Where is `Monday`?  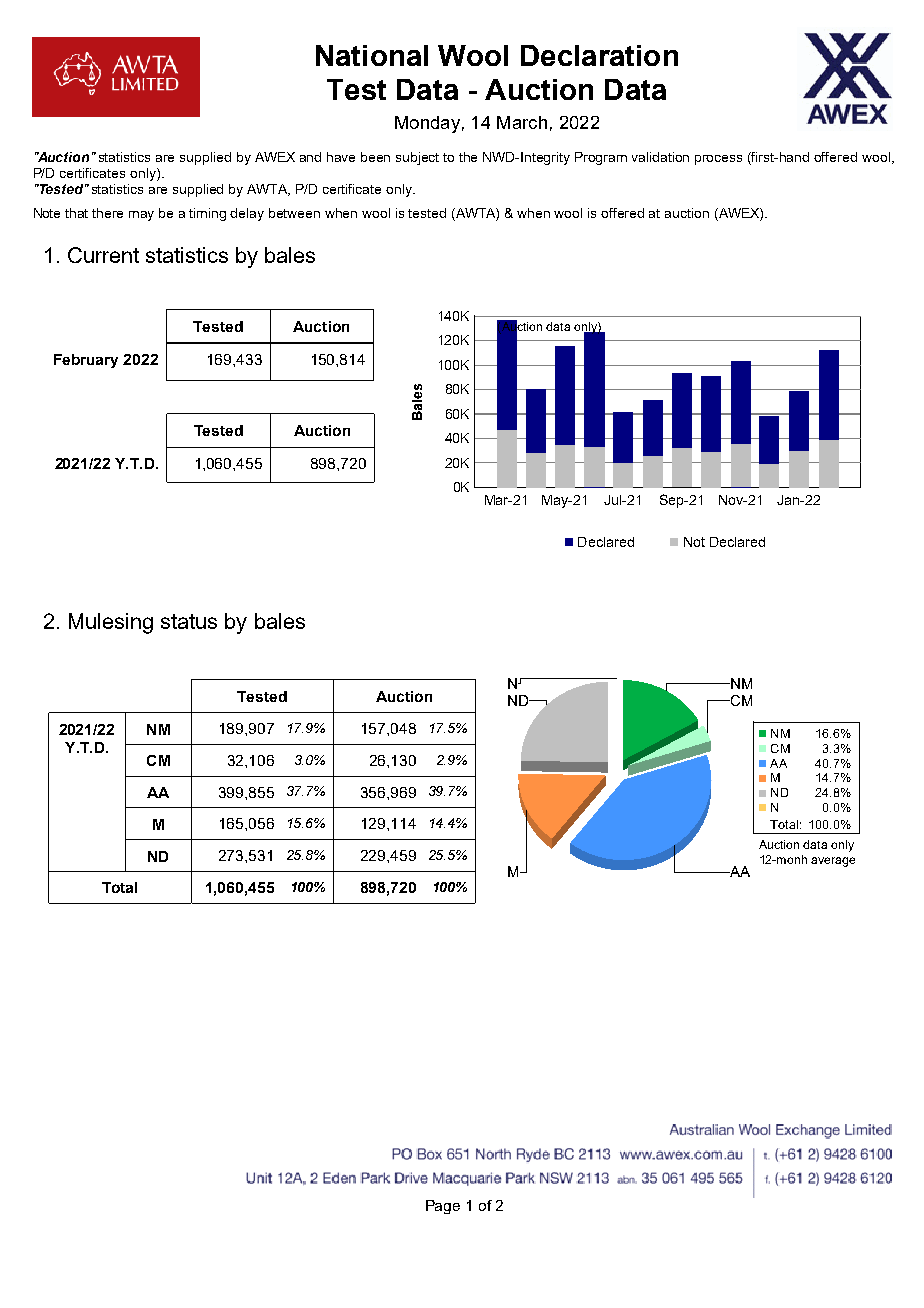
Monday is located at coordinates (427, 124).
